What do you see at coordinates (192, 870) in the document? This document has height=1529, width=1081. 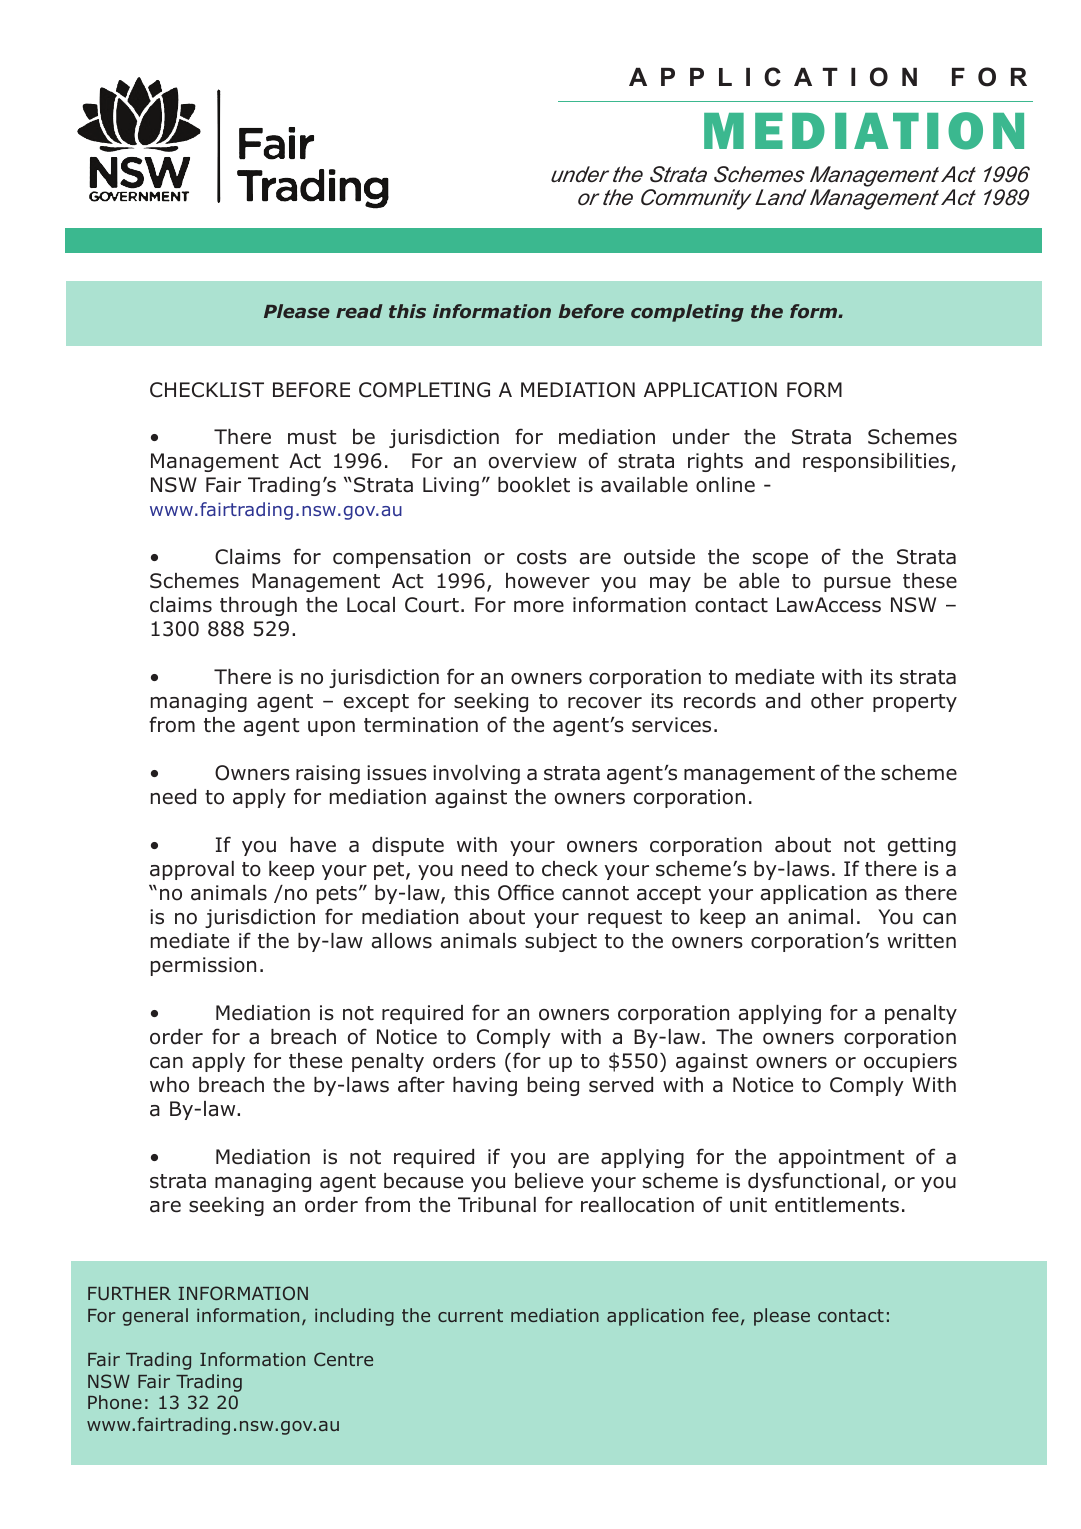 I see `approval` at bounding box center [192, 870].
